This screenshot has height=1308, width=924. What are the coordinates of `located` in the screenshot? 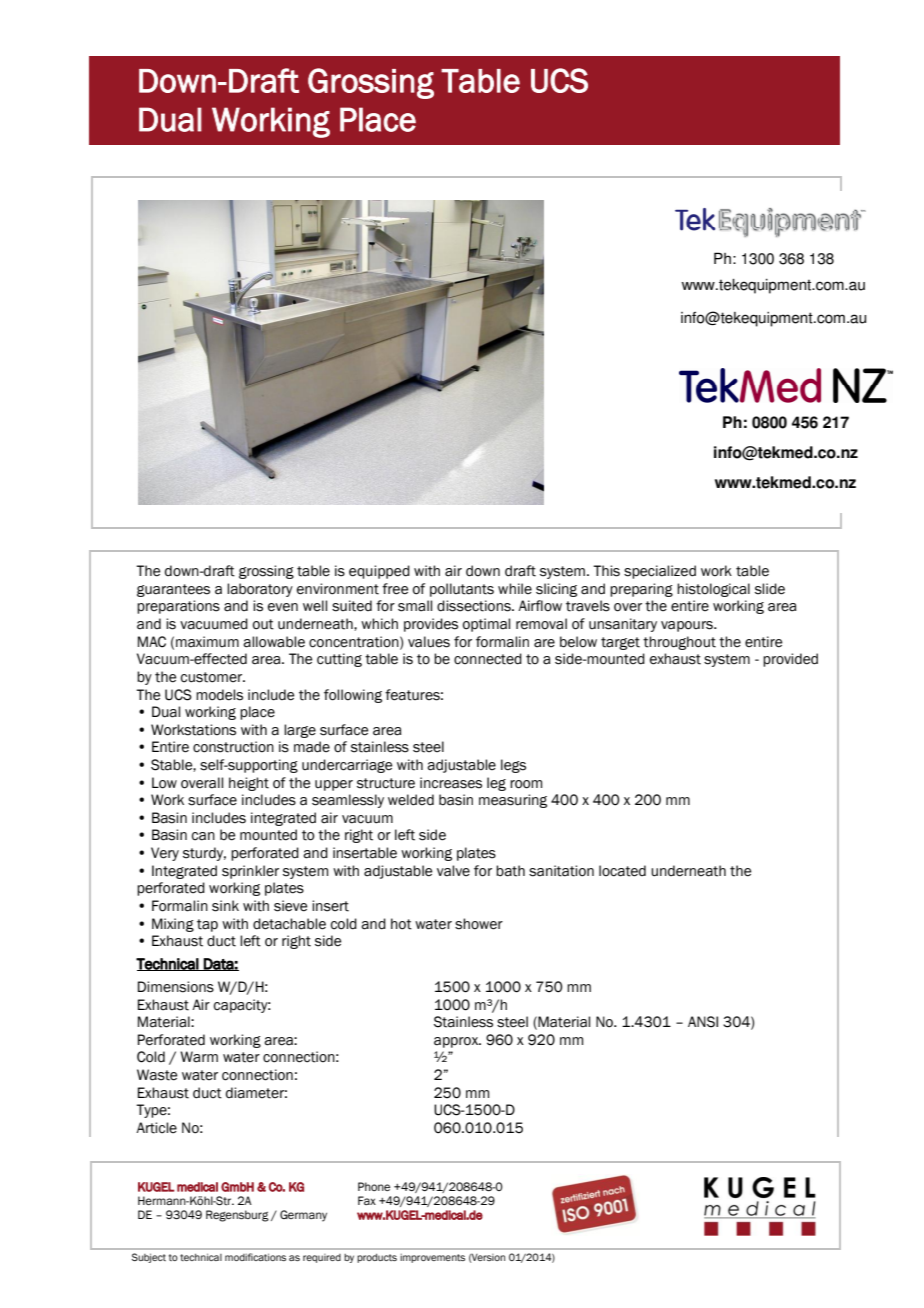 It's located at (622, 871).
